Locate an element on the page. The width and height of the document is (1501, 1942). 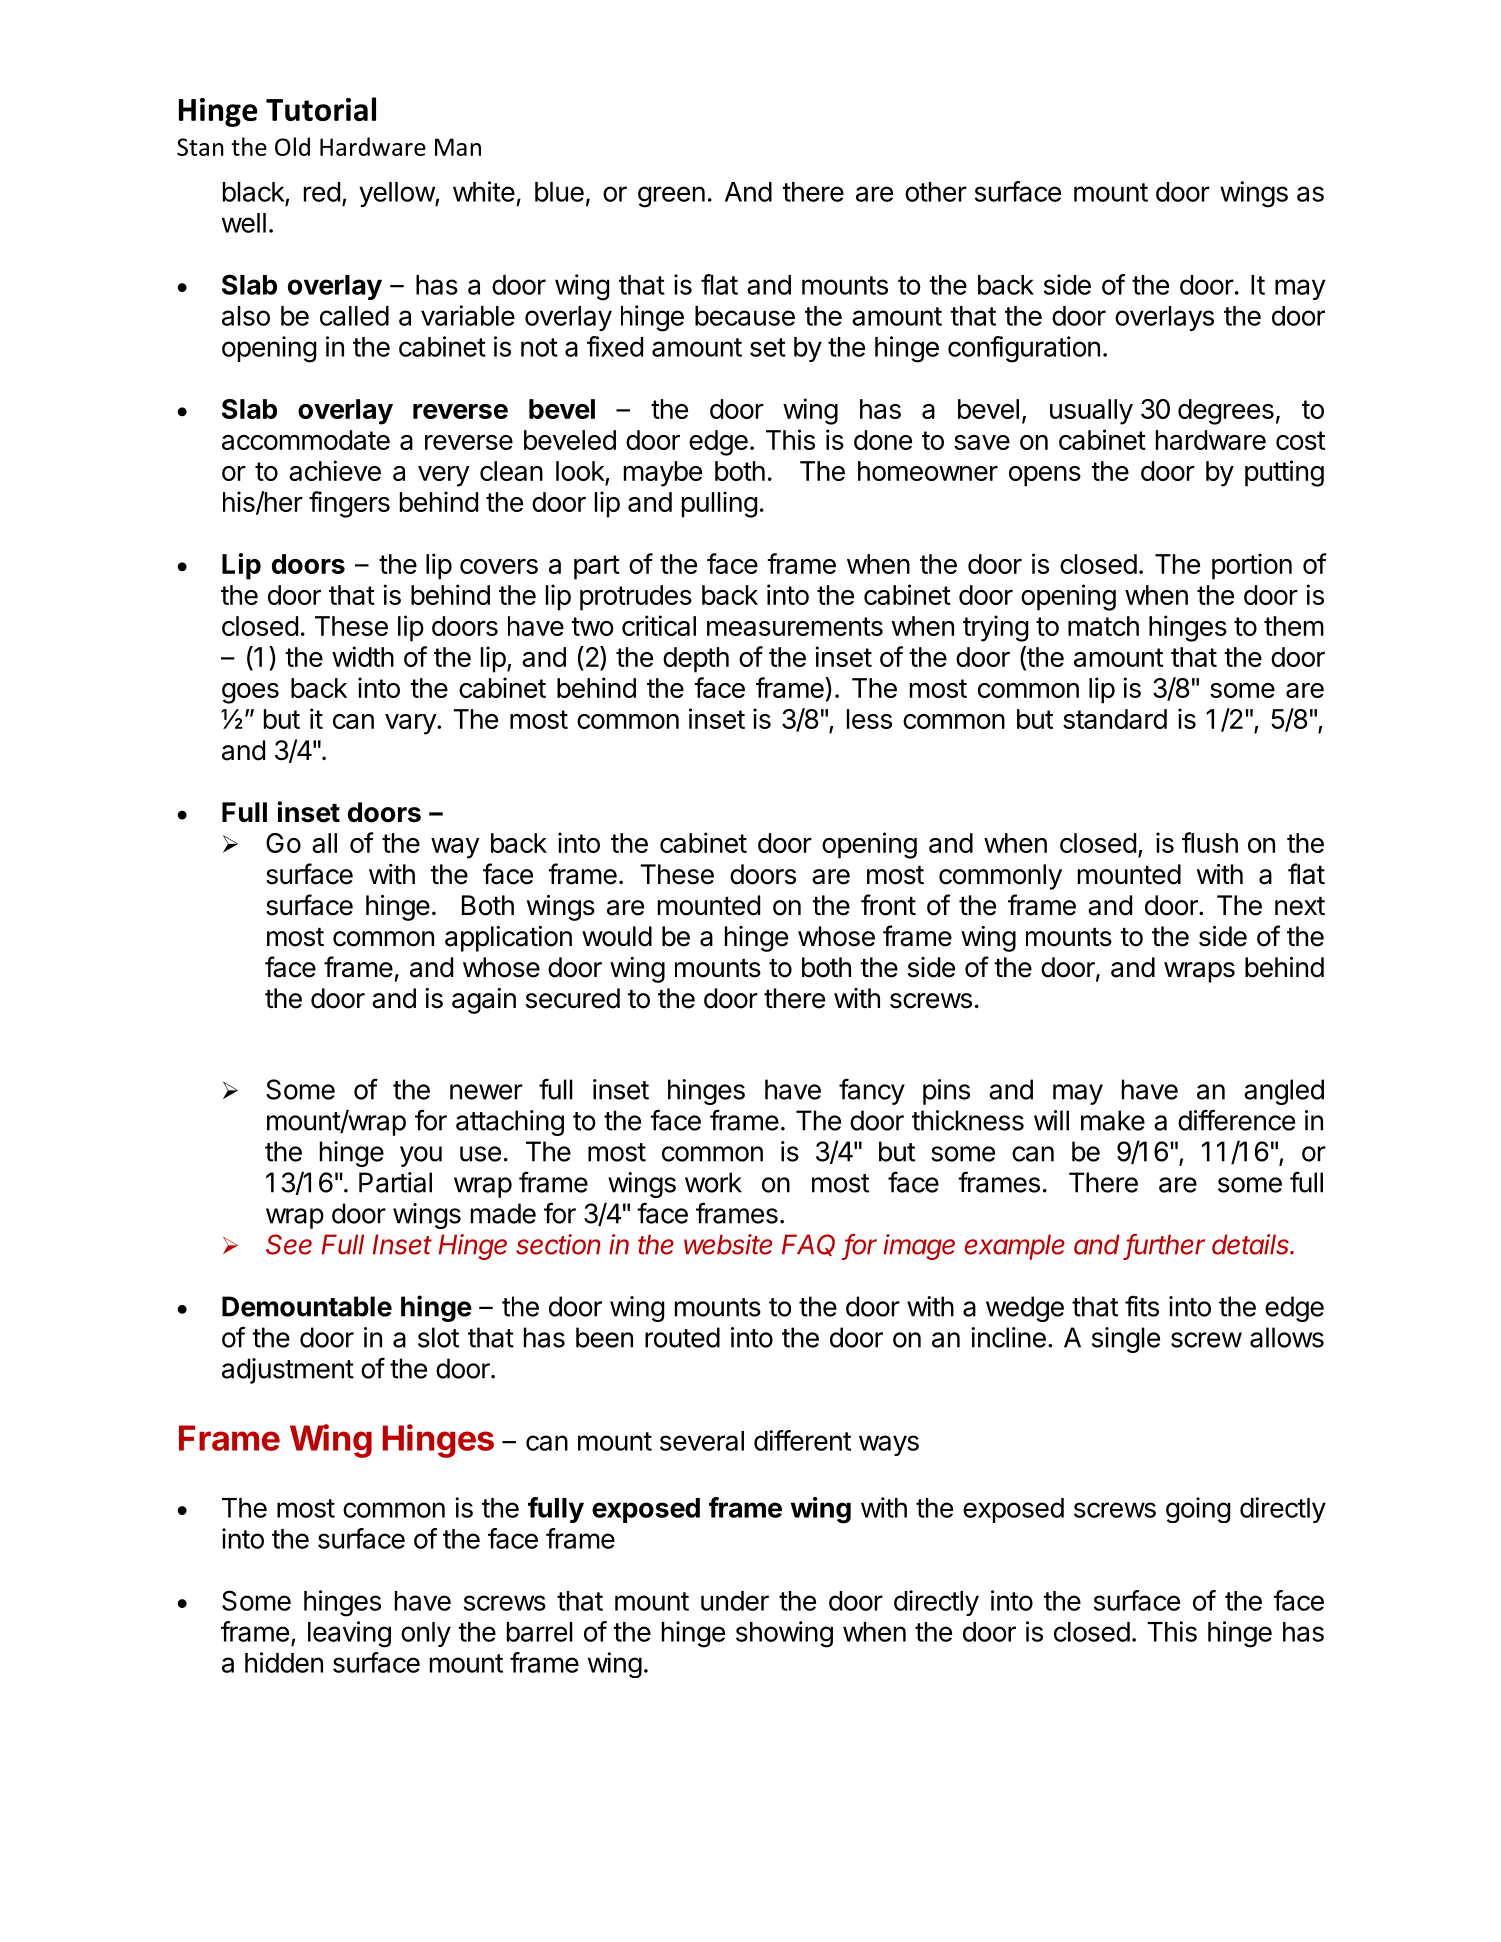
flush is located at coordinates (1210, 842).
